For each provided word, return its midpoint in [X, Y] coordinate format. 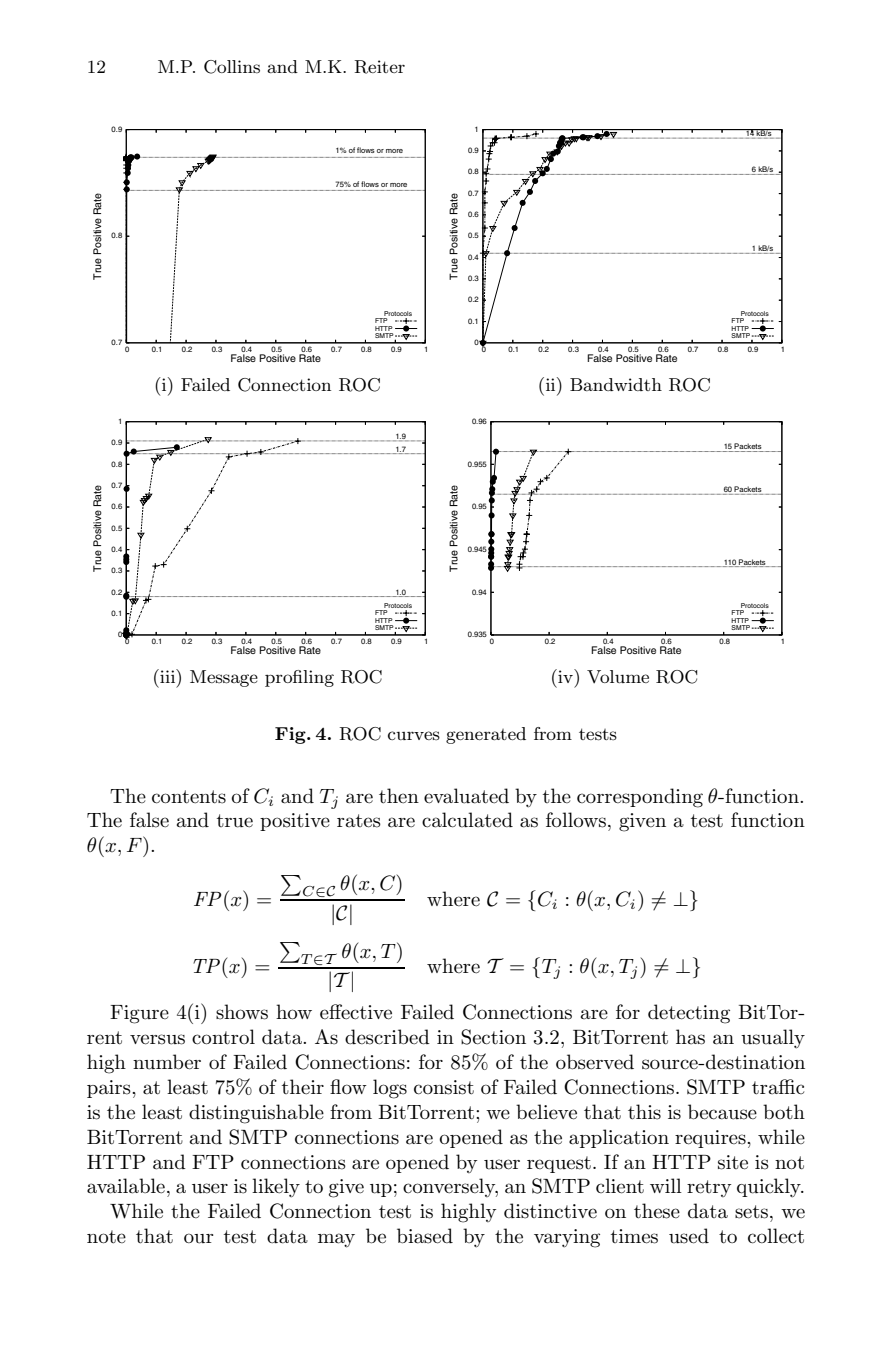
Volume [618, 677]
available [126, 1186]
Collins [232, 67]
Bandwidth [616, 384]
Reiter [379, 67]
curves [414, 735]
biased [425, 1236]
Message [224, 678]
